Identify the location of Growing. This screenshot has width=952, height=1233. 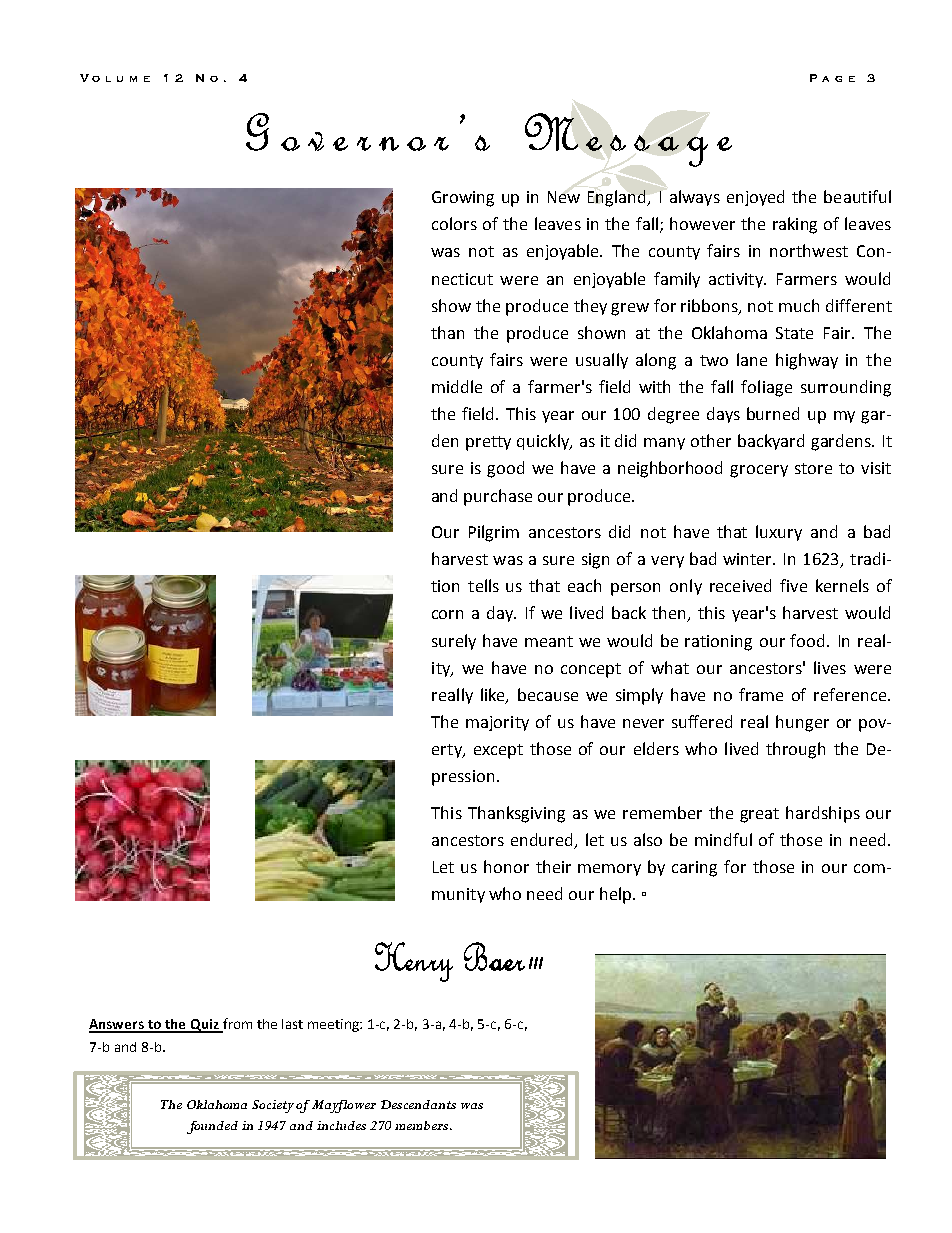
(463, 199).
